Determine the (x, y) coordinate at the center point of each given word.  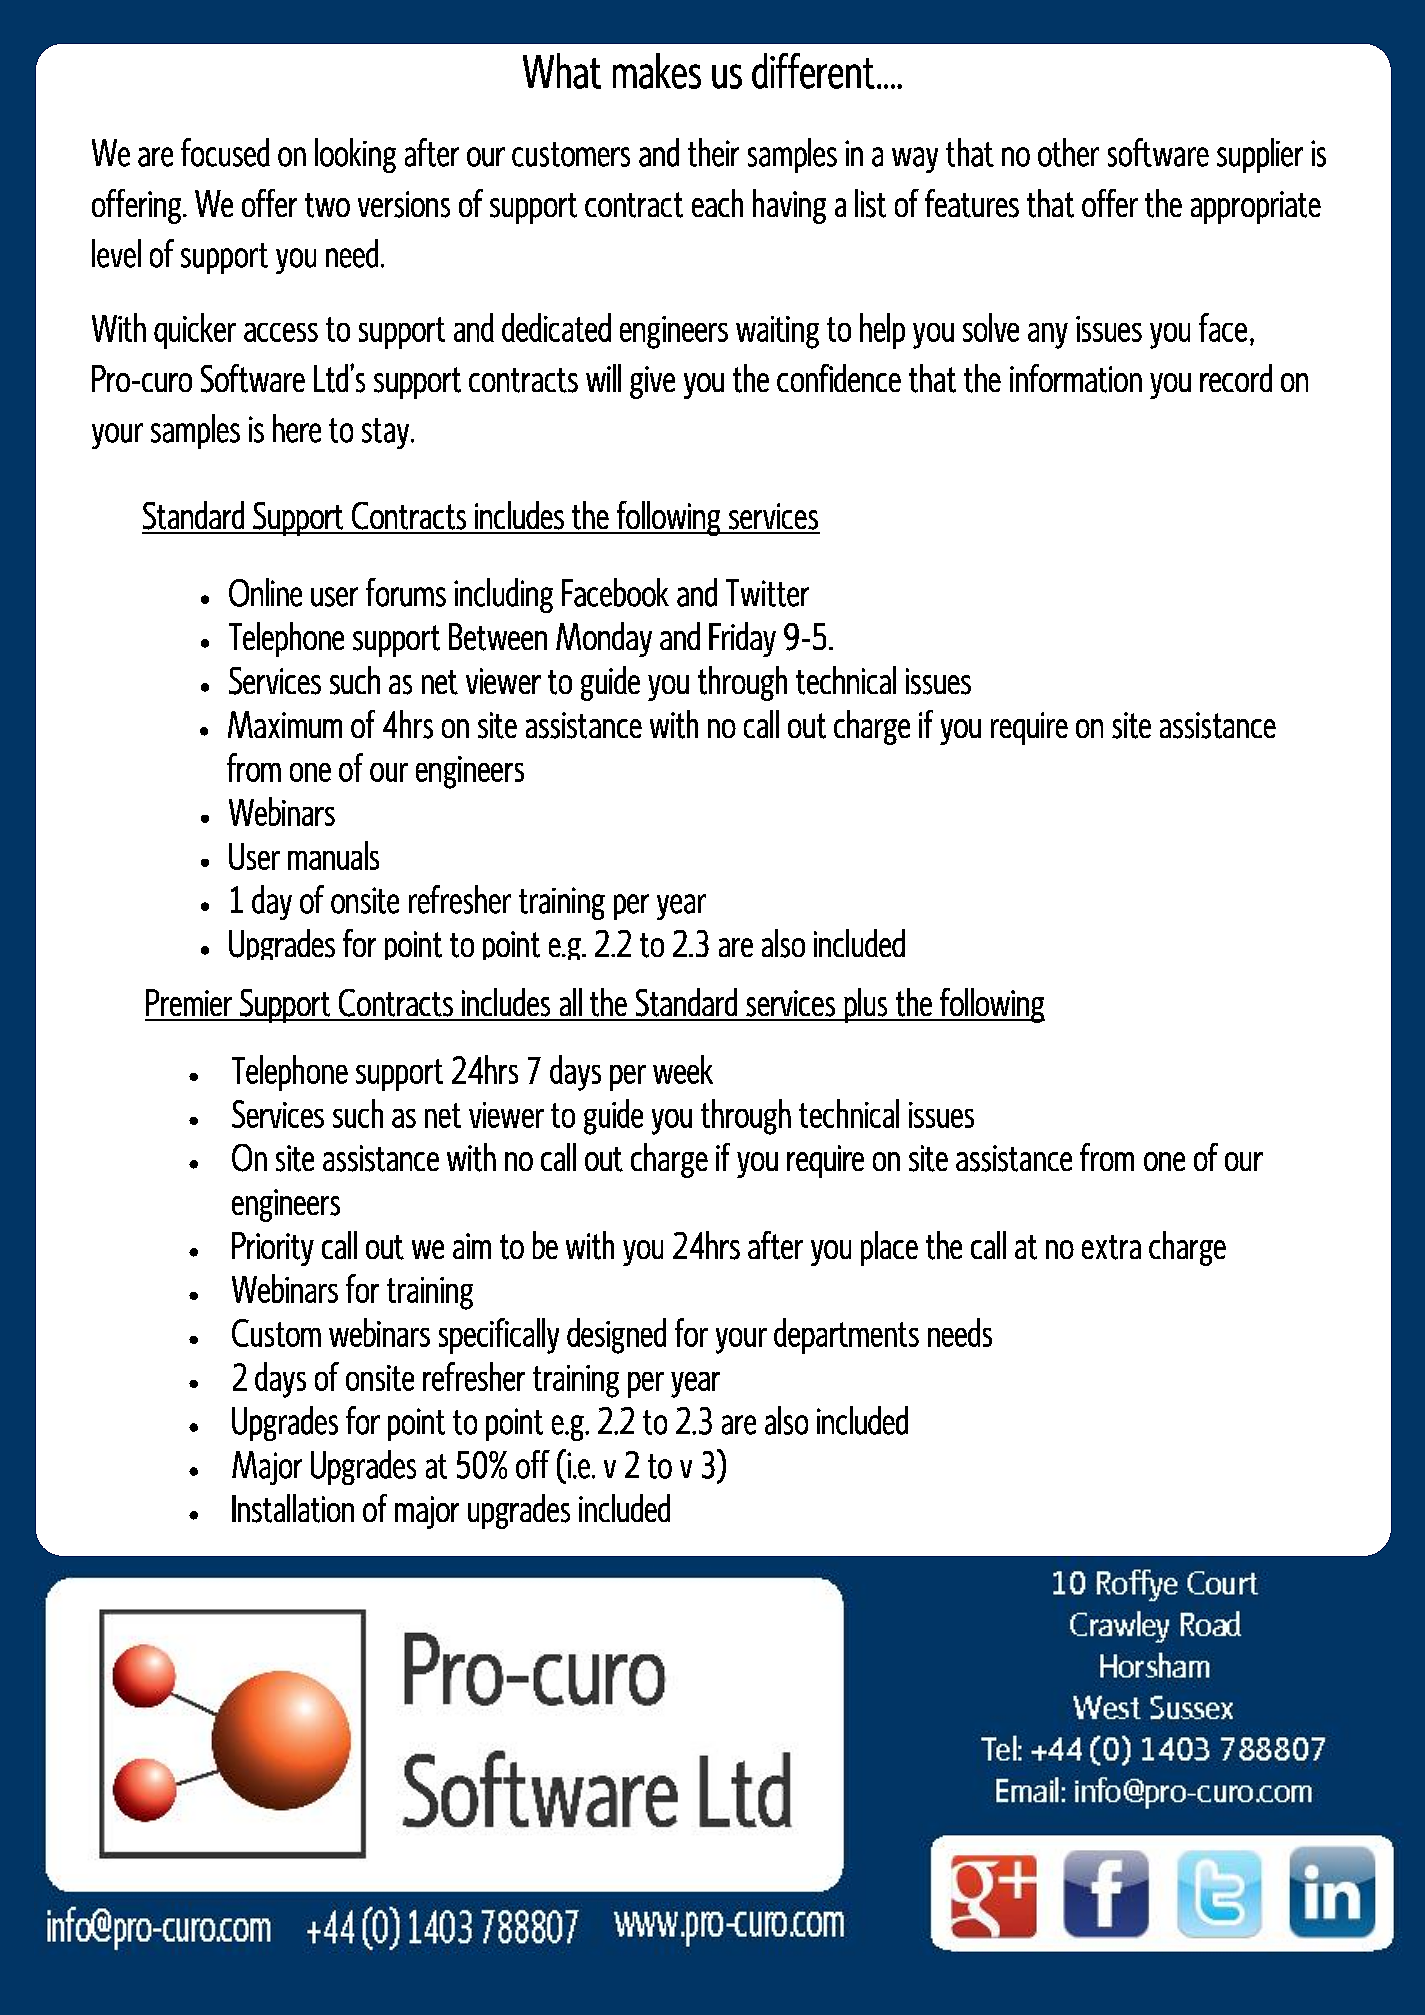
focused (225, 152)
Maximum (285, 724)
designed (616, 1336)
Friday (742, 639)
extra (1111, 1247)
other (1068, 152)
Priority (273, 1249)
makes (657, 71)
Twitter (767, 593)
